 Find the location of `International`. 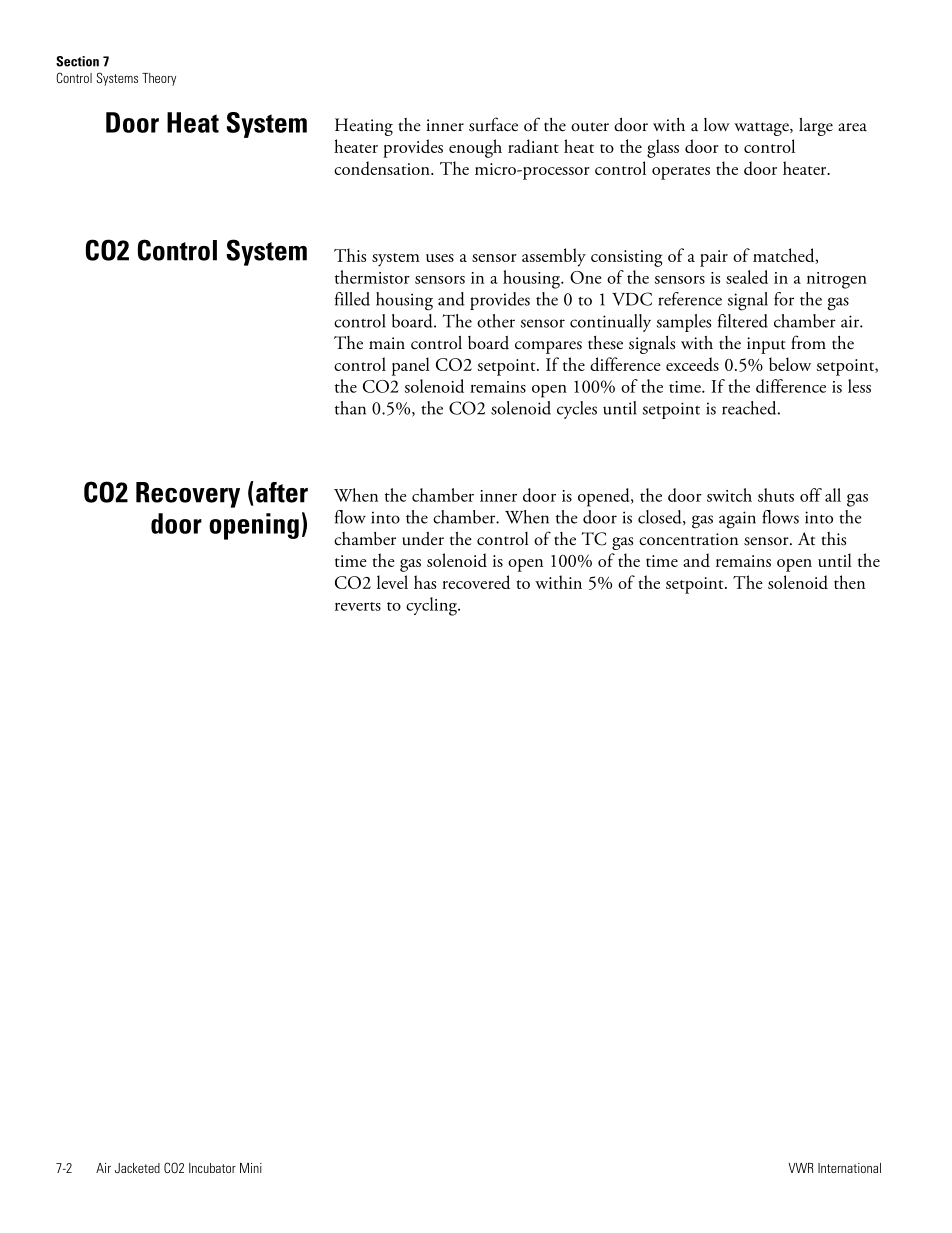

International is located at coordinates (849, 1168).
